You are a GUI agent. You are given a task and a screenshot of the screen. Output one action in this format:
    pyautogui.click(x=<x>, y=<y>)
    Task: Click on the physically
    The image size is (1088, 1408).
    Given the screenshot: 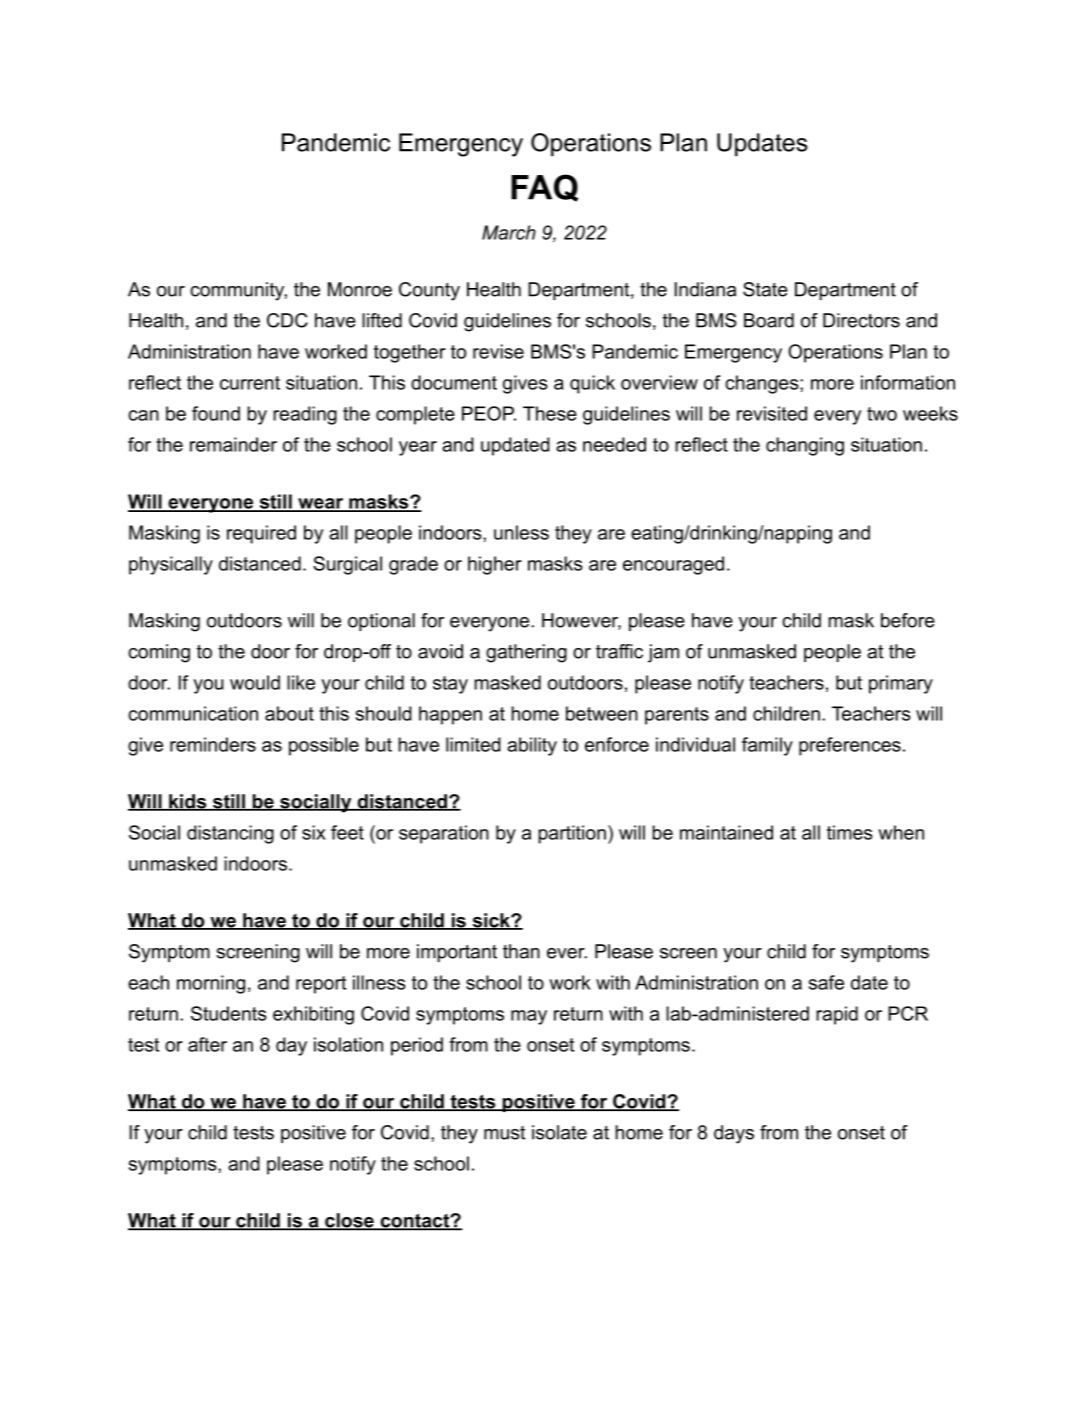 What is the action you would take?
    pyautogui.click(x=171, y=565)
